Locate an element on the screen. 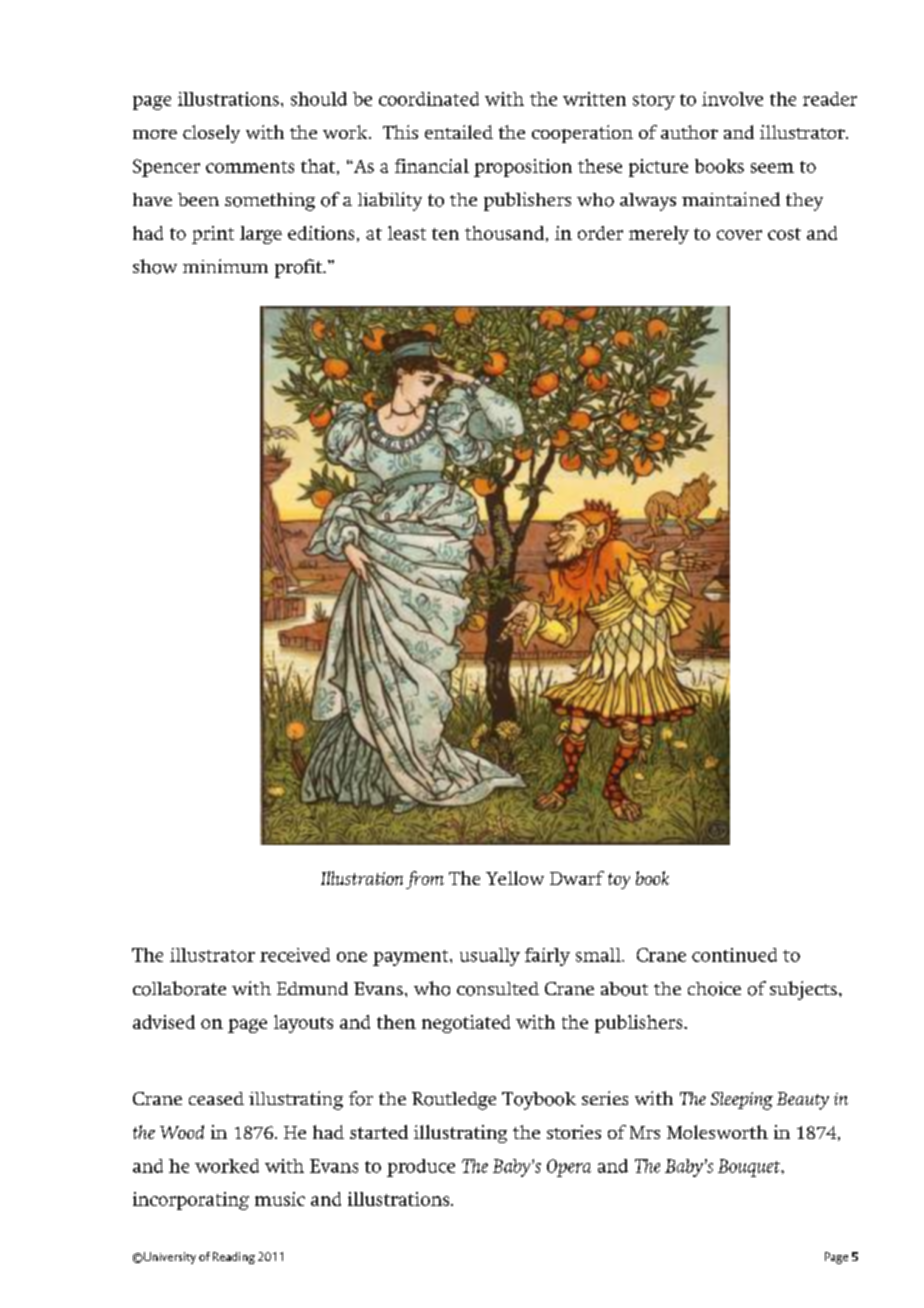 The height and width of the screenshot is (1308, 924). continued is located at coordinates (734, 955).
